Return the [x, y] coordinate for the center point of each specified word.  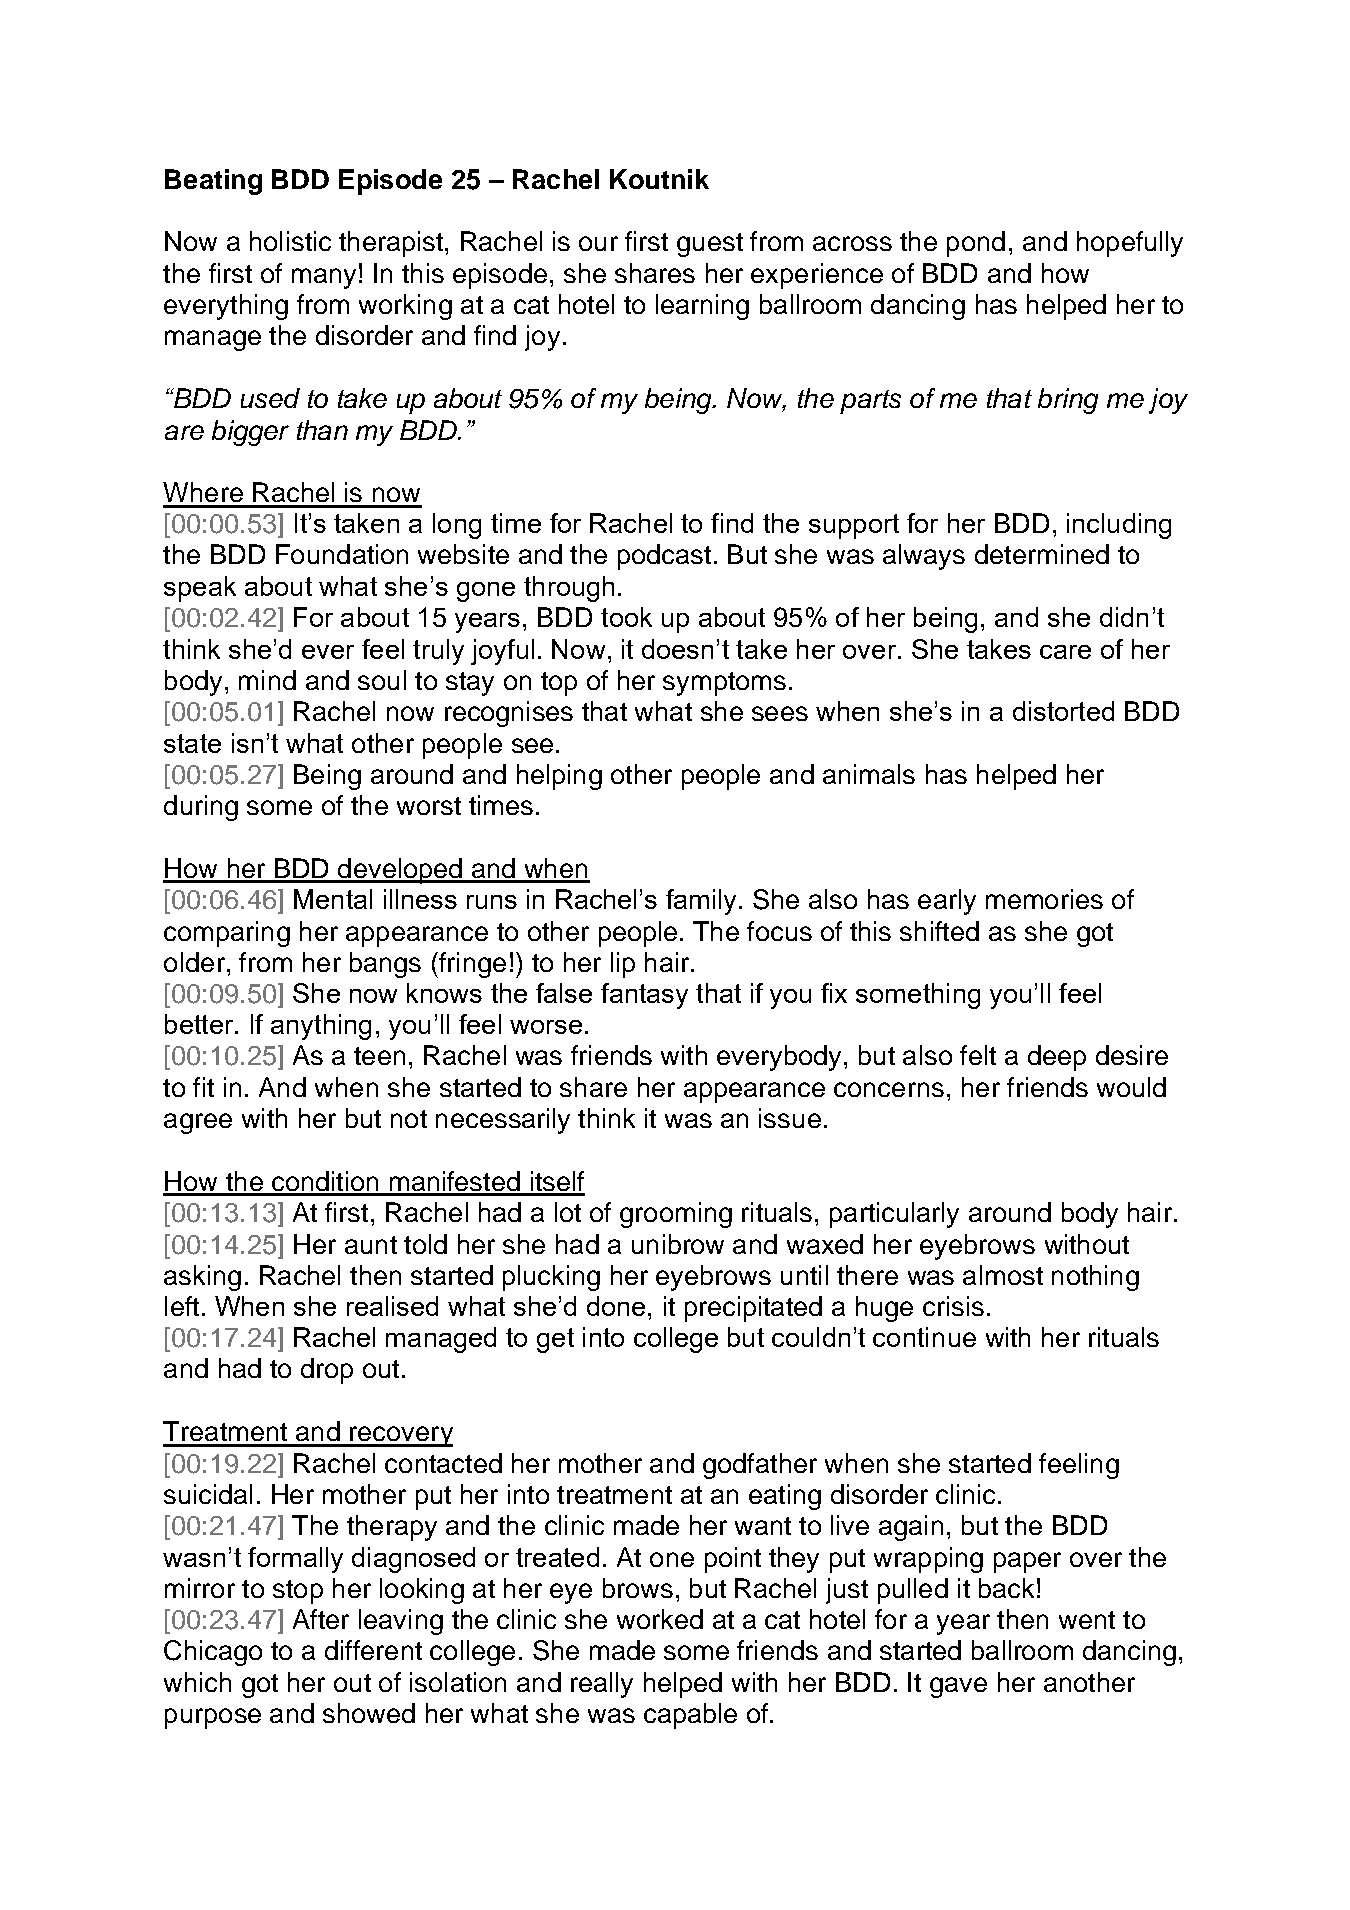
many [324, 278]
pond [976, 244]
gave [958, 1687]
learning [702, 307]
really [602, 1685]
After [321, 1619]
